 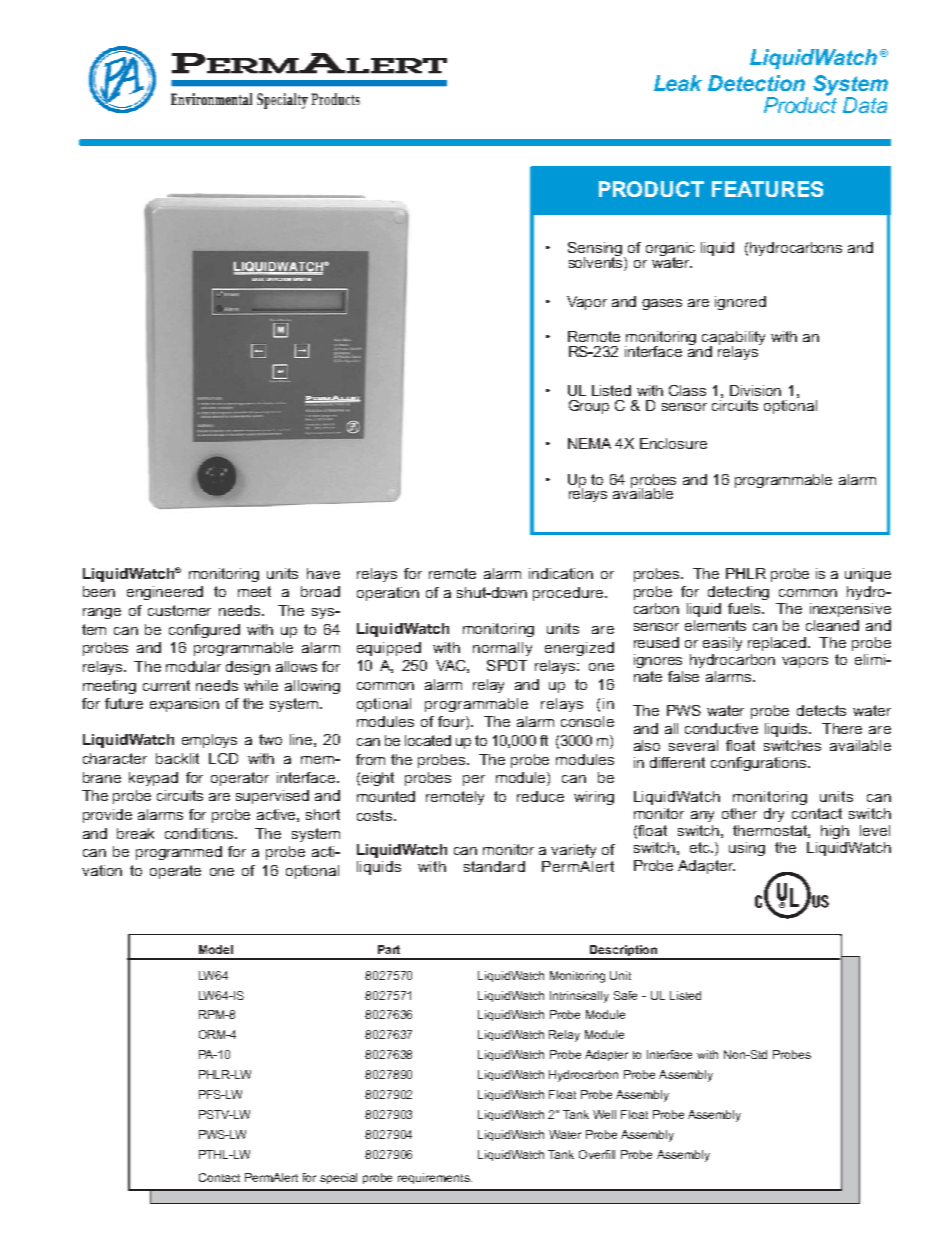 I want to click on Group, so click(x=589, y=407).
